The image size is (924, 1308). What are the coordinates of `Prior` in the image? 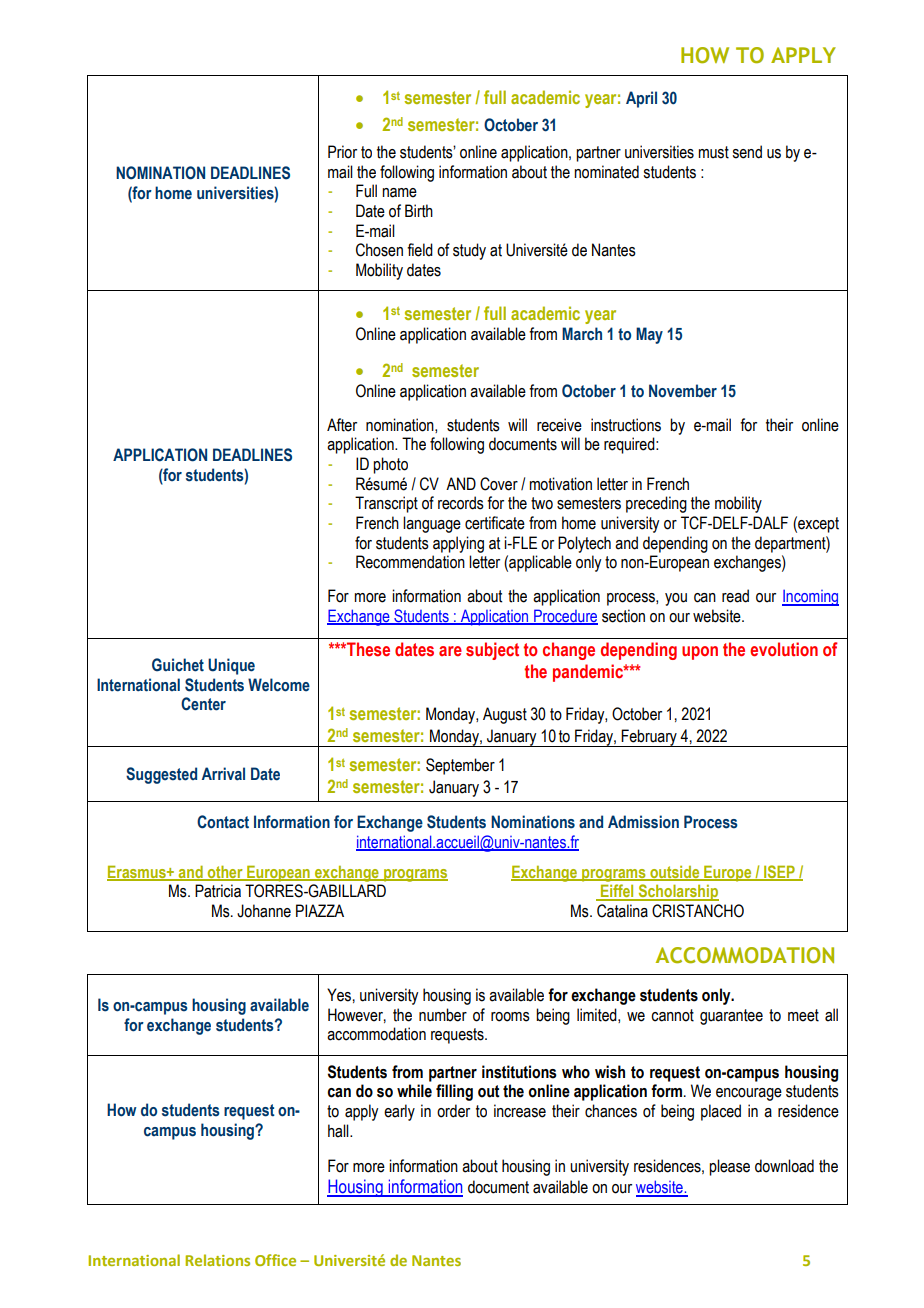 It's located at (342, 152).
